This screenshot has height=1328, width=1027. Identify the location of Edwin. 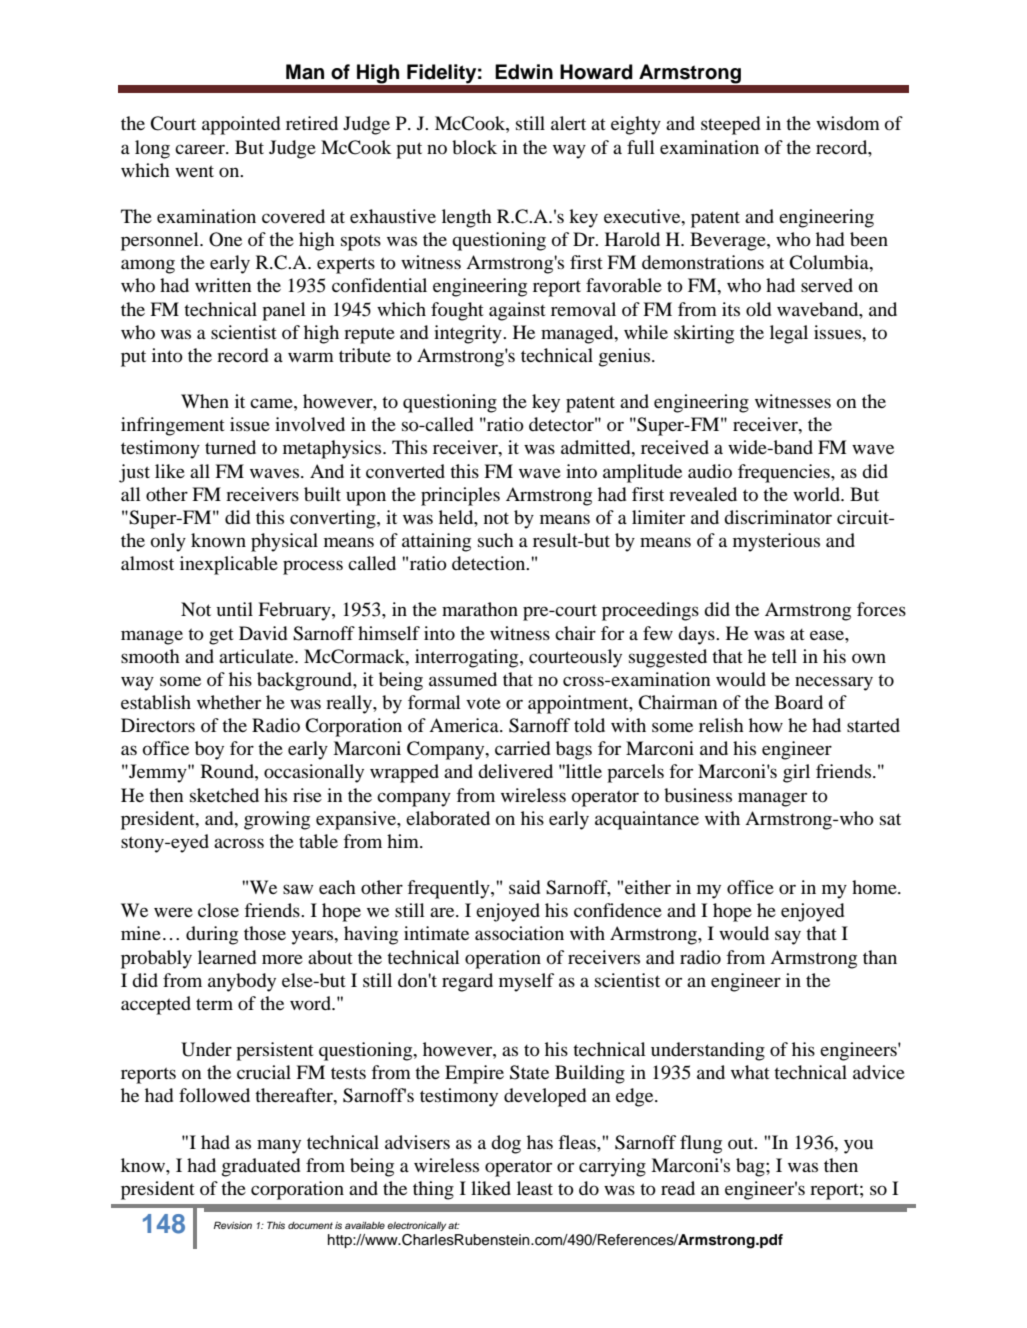
(524, 72).
